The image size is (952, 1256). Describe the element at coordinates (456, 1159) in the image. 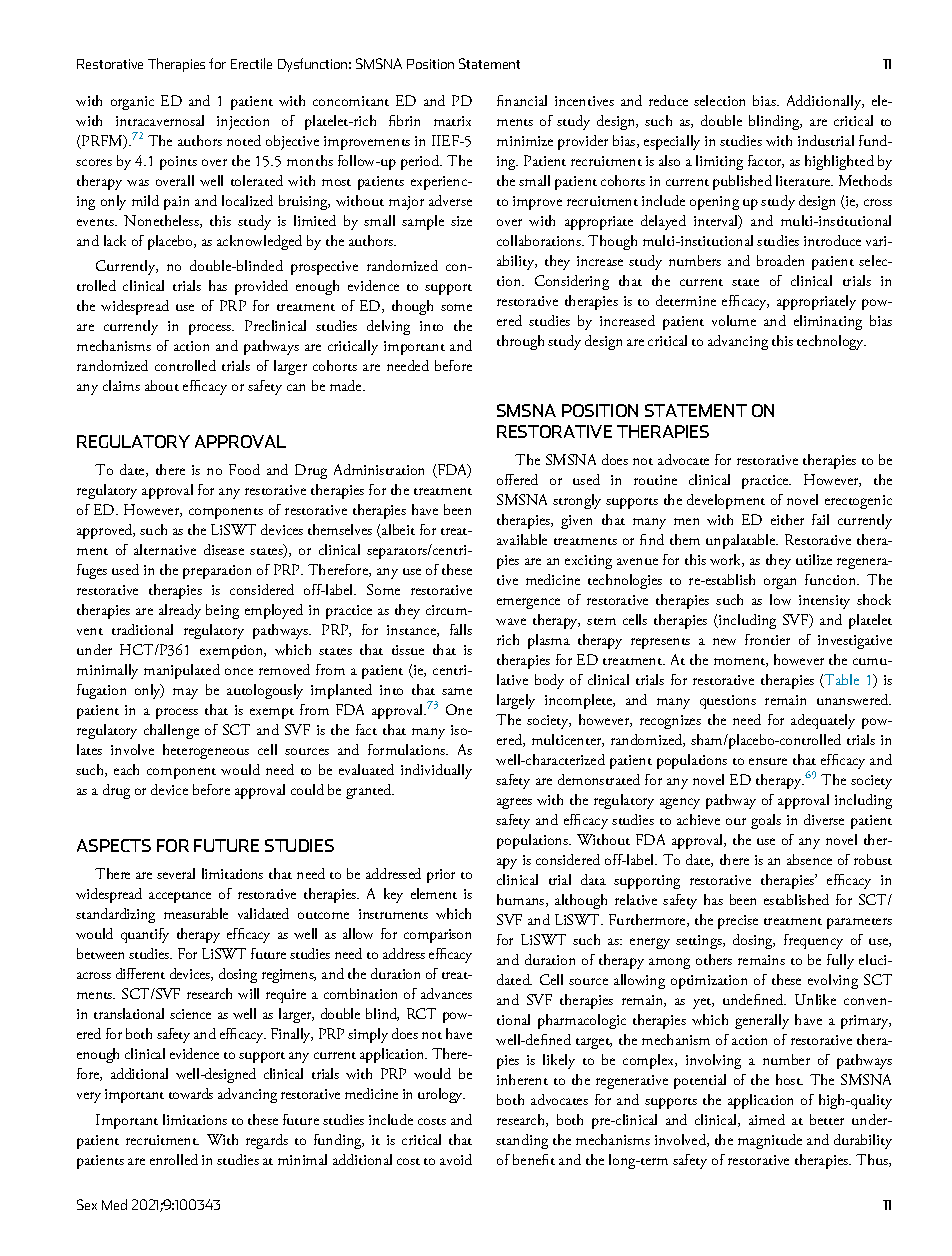

I see `avoid` at that location.
